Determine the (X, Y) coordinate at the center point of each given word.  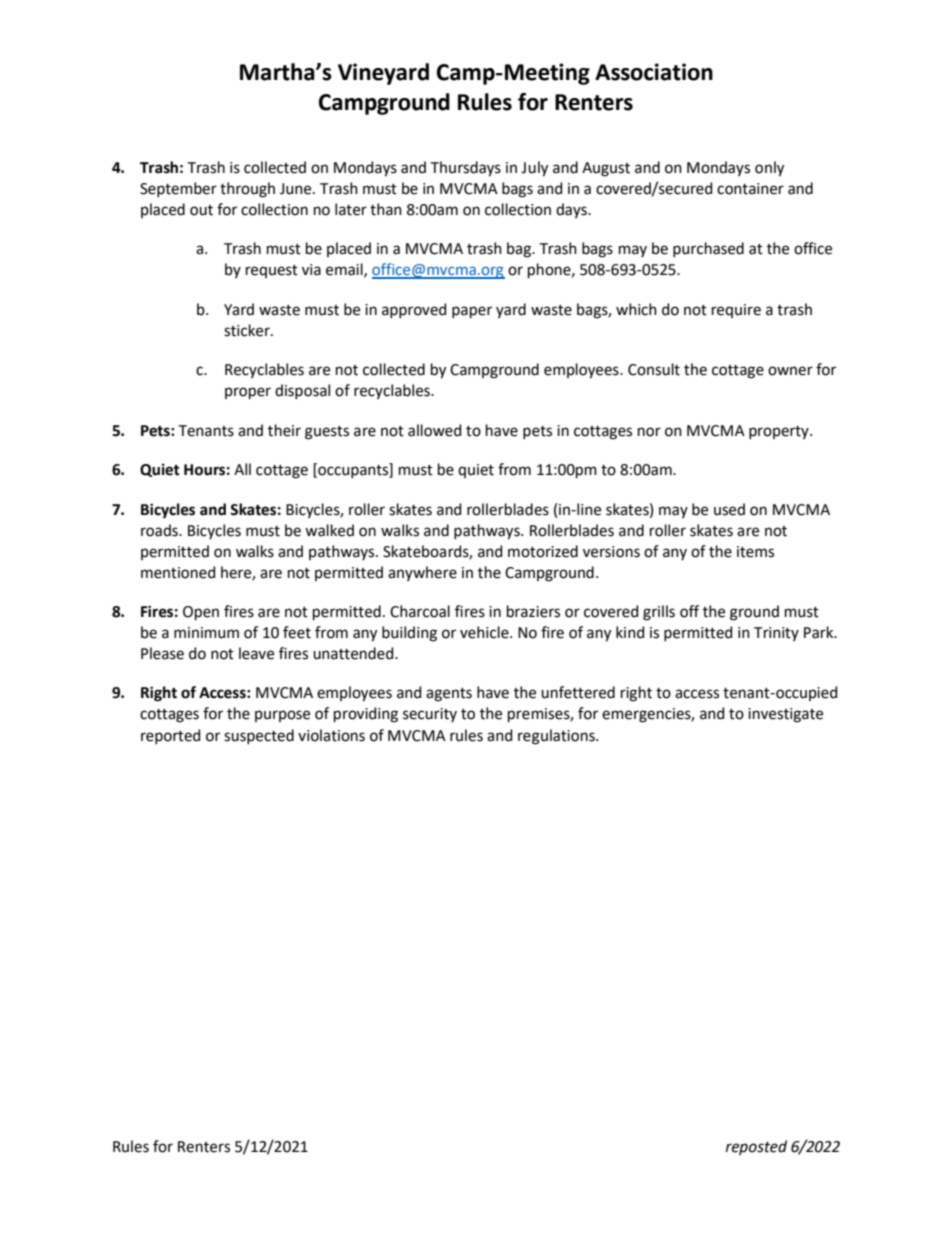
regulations (557, 737)
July (534, 169)
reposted (756, 1147)
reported (170, 736)
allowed (434, 430)
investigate (785, 715)
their (284, 430)
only (769, 169)
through (247, 190)
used (729, 509)
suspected (259, 736)
